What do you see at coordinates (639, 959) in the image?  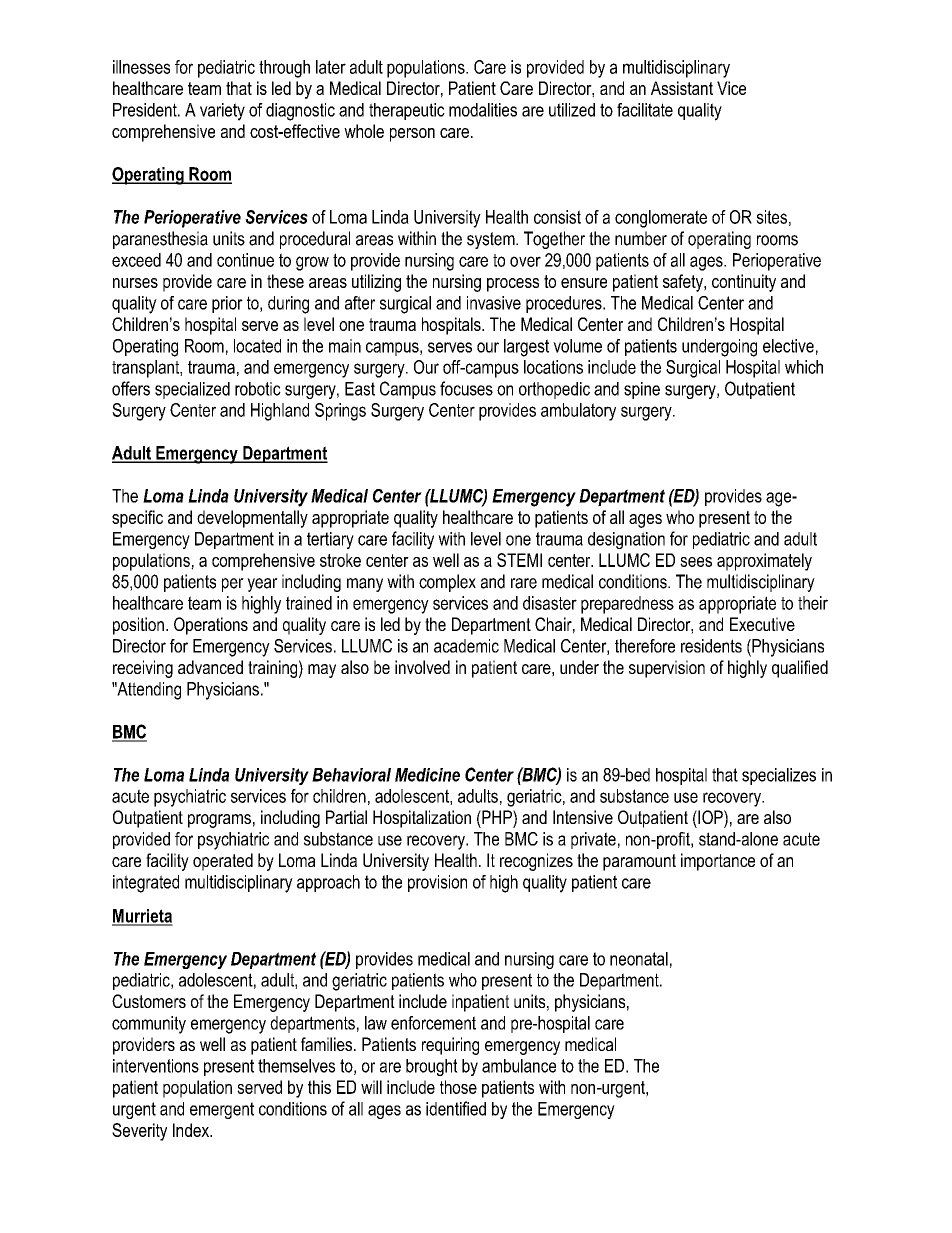 I see `neonatal` at bounding box center [639, 959].
